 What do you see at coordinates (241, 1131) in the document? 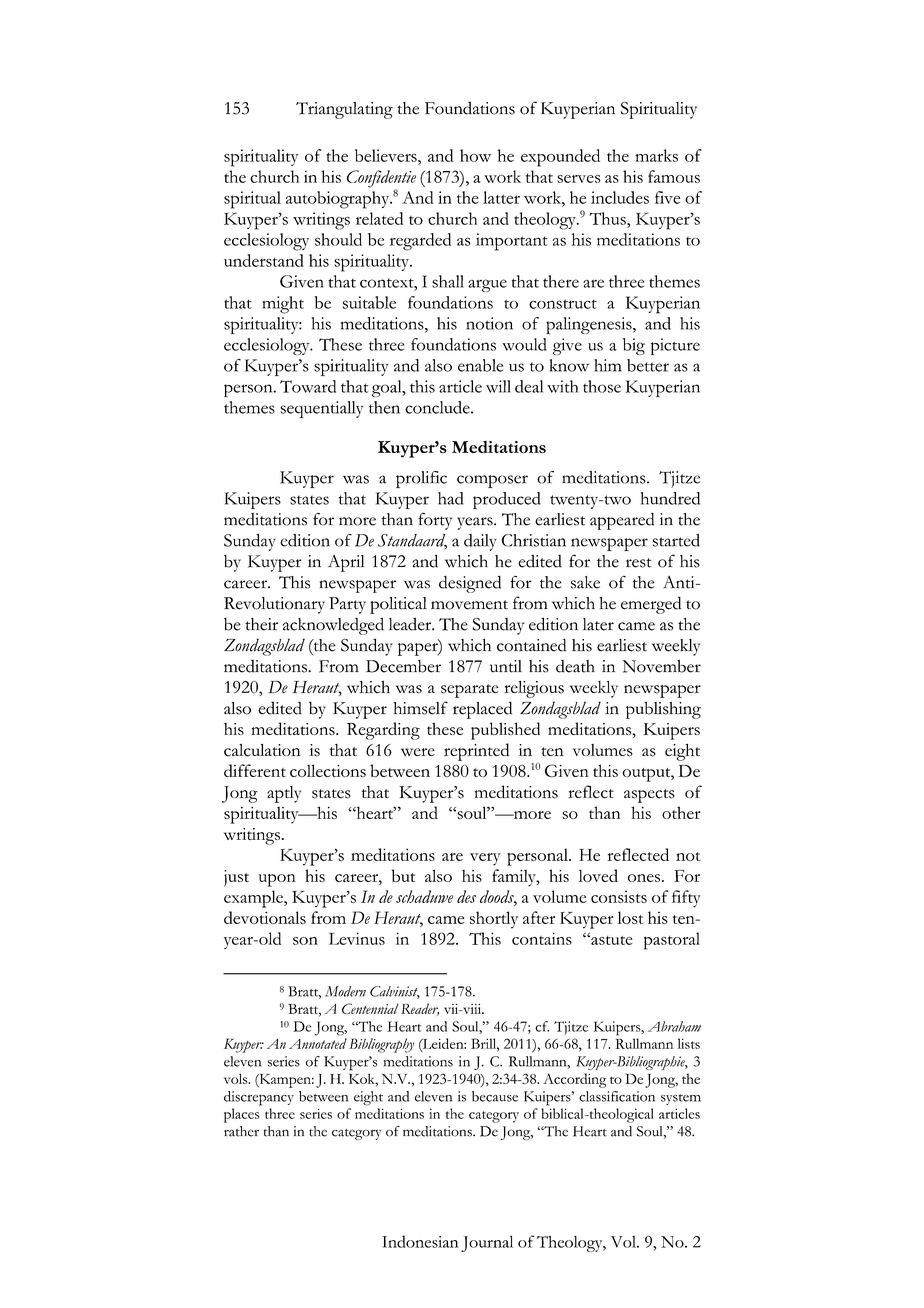
I see `rather` at bounding box center [241, 1131].
